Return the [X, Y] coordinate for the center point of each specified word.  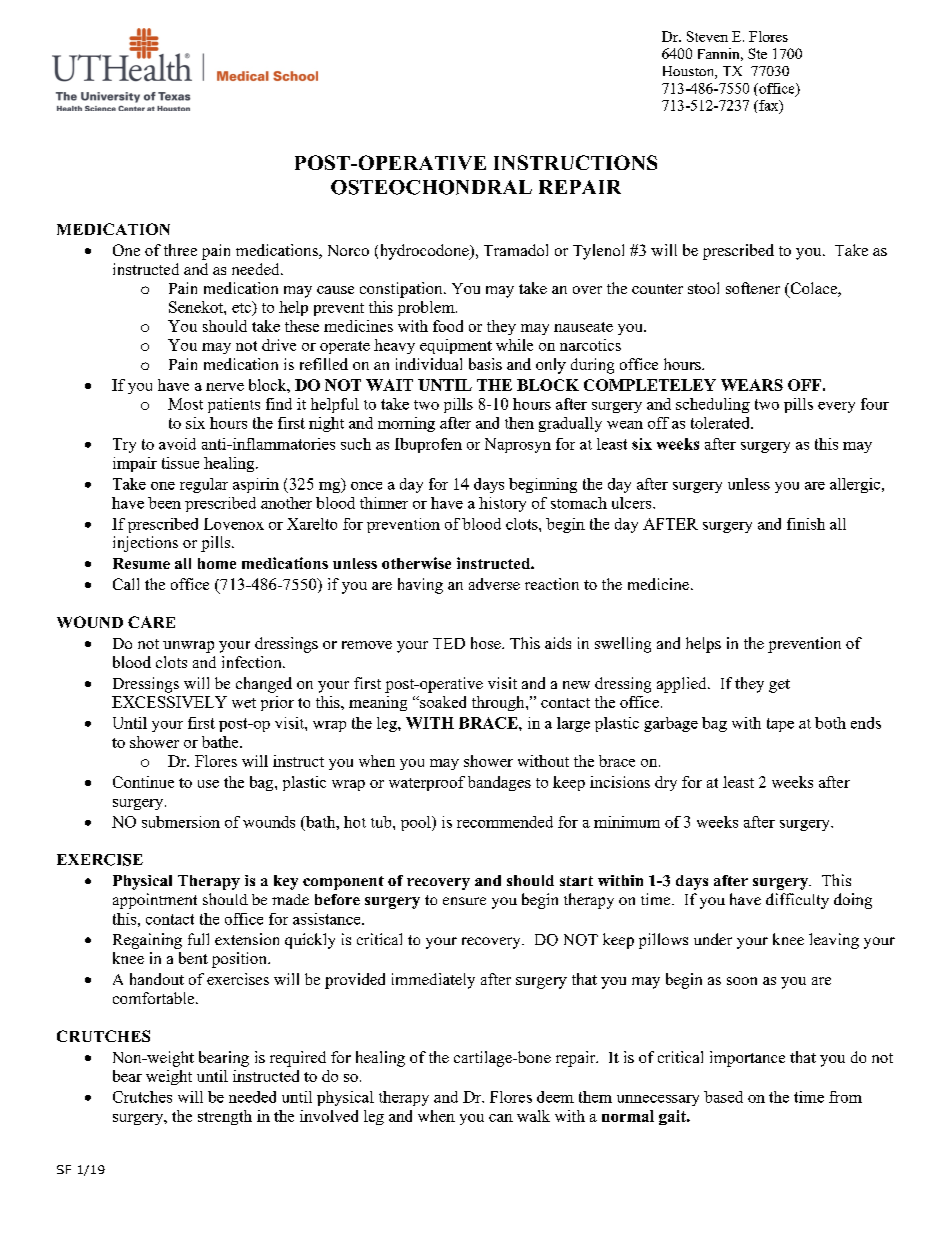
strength [225, 1117]
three [180, 250]
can [501, 1118]
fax [769, 106]
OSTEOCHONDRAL [431, 187]
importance [747, 1059]
